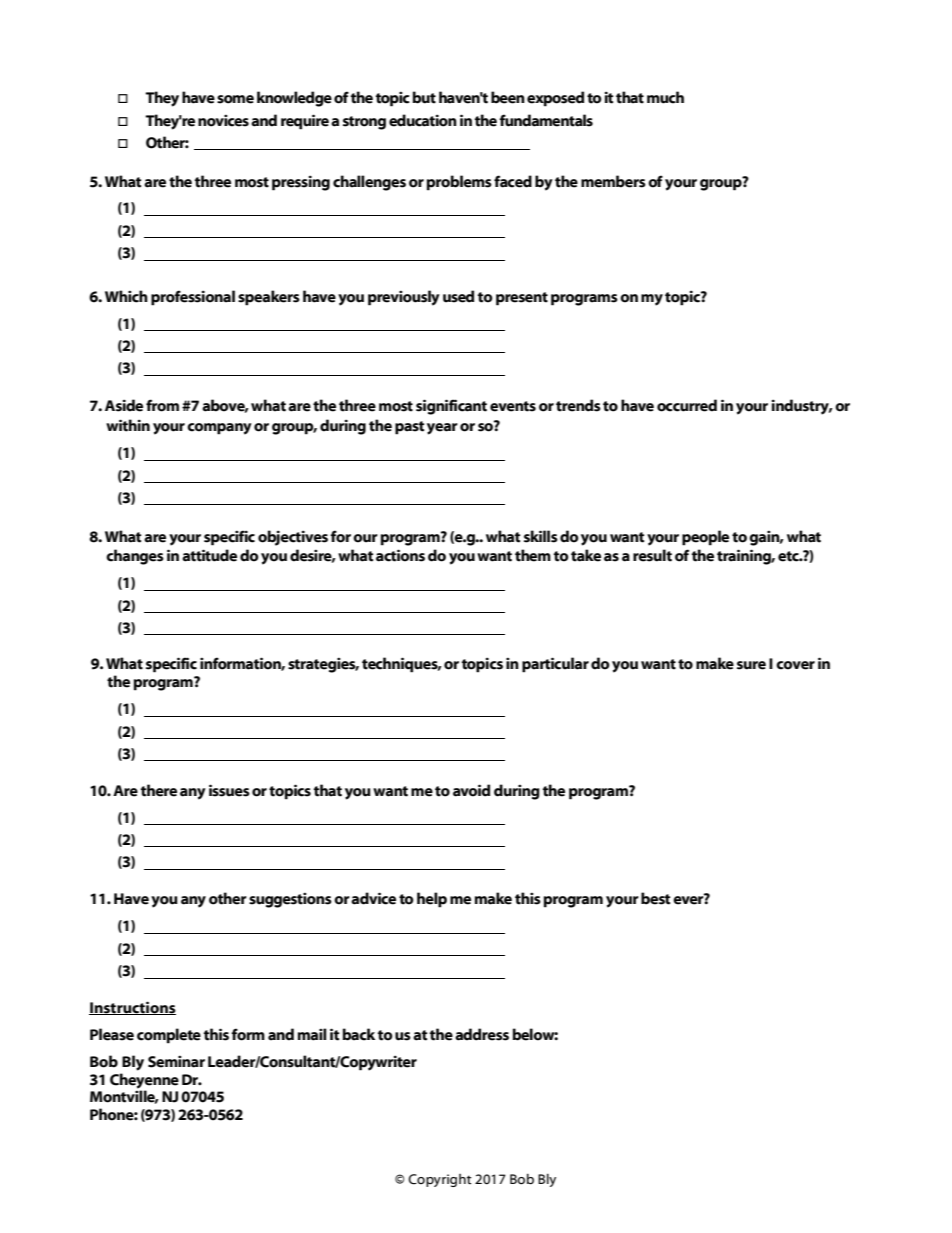 This screenshot has width=952, height=1233. Describe the element at coordinates (219, 429) in the screenshot. I see `company` at that location.
